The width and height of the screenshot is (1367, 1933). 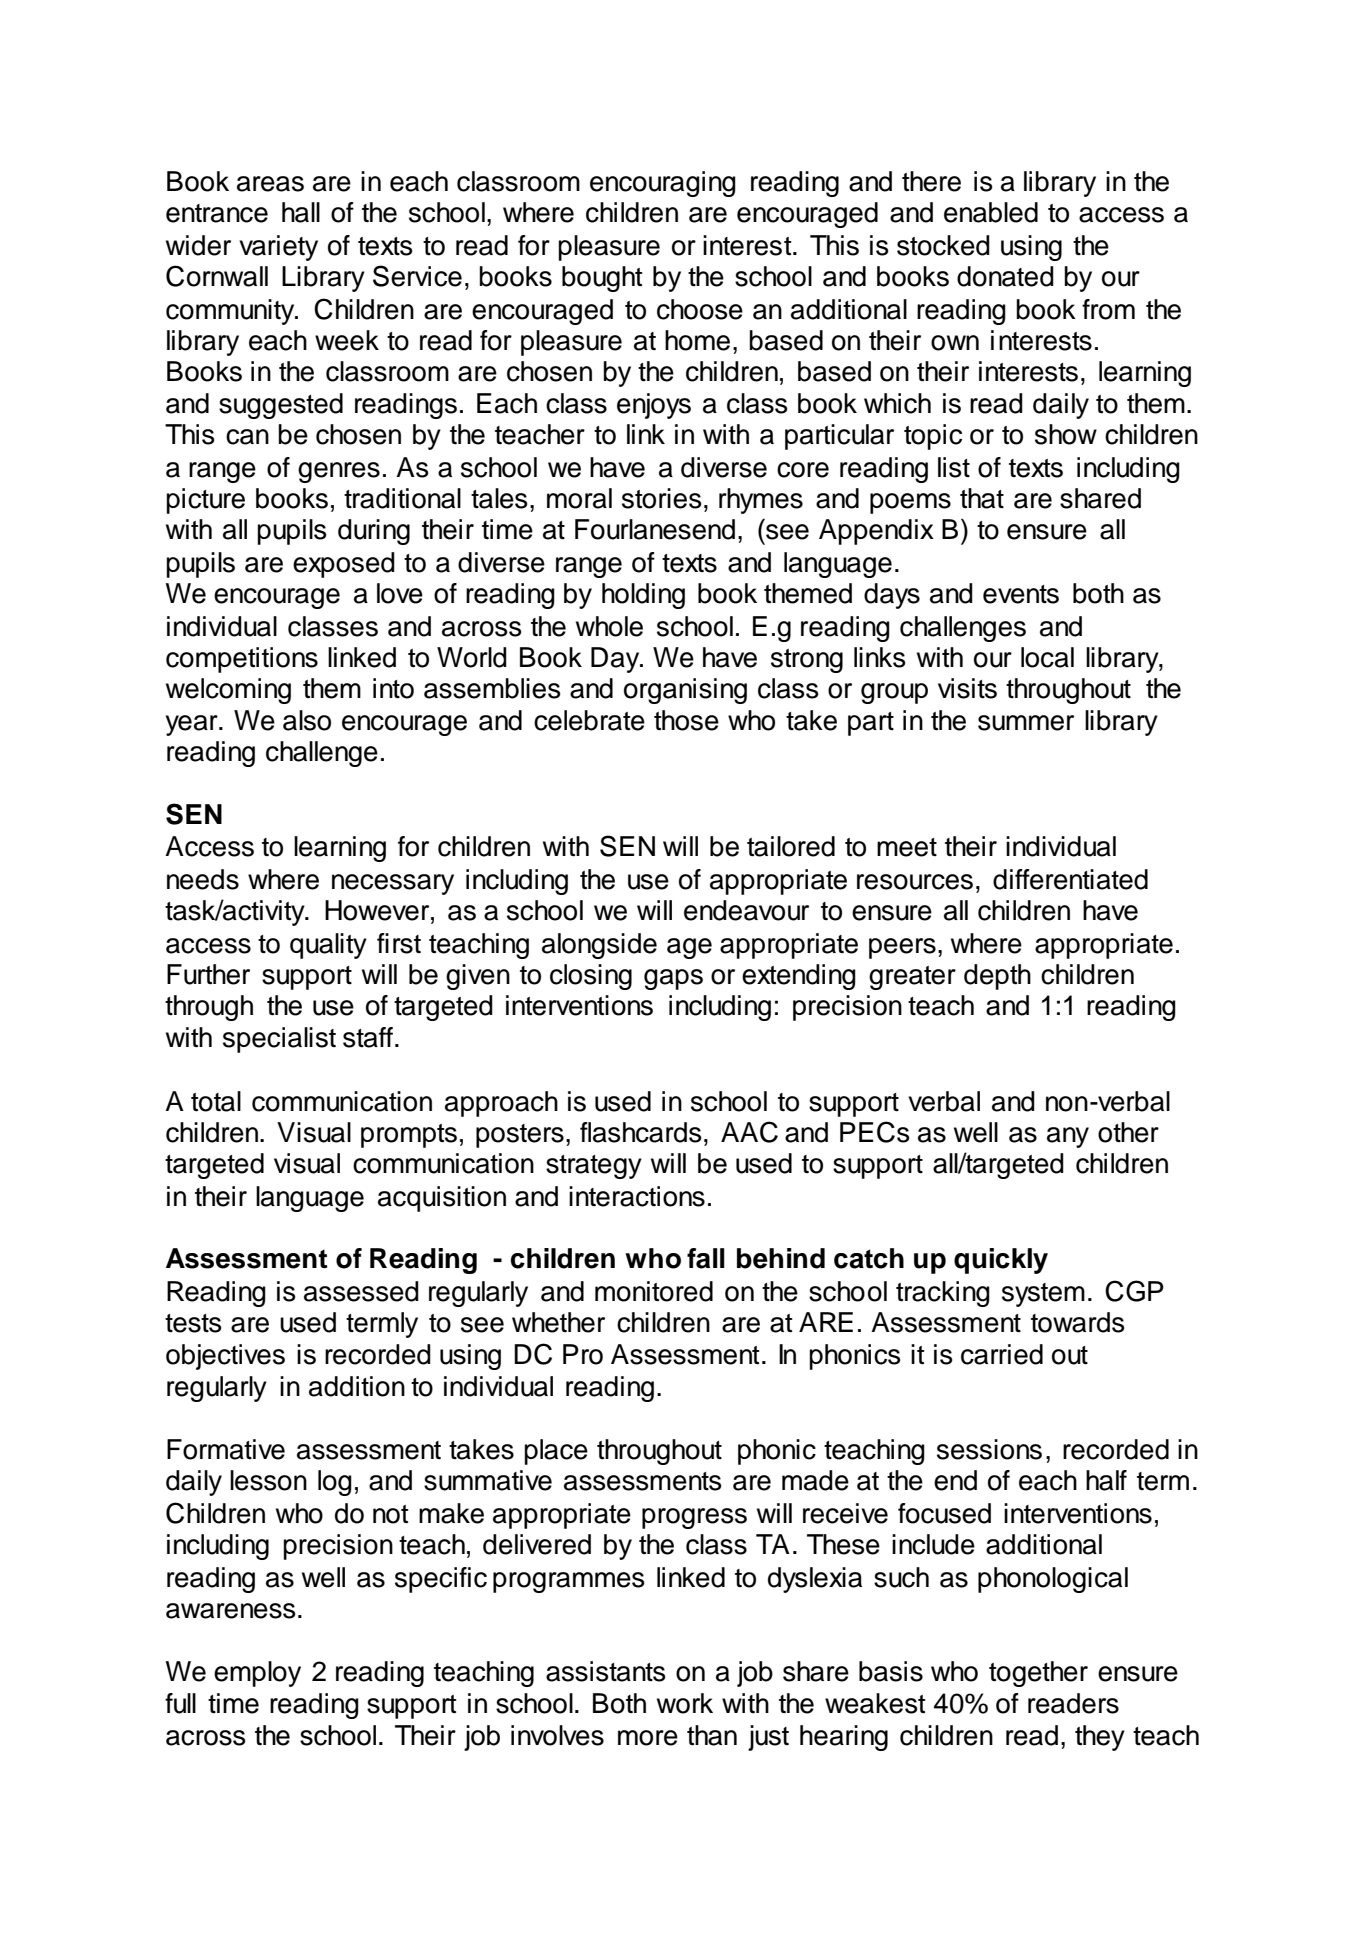 What do you see at coordinates (686, 720) in the screenshot?
I see `those` at bounding box center [686, 720].
